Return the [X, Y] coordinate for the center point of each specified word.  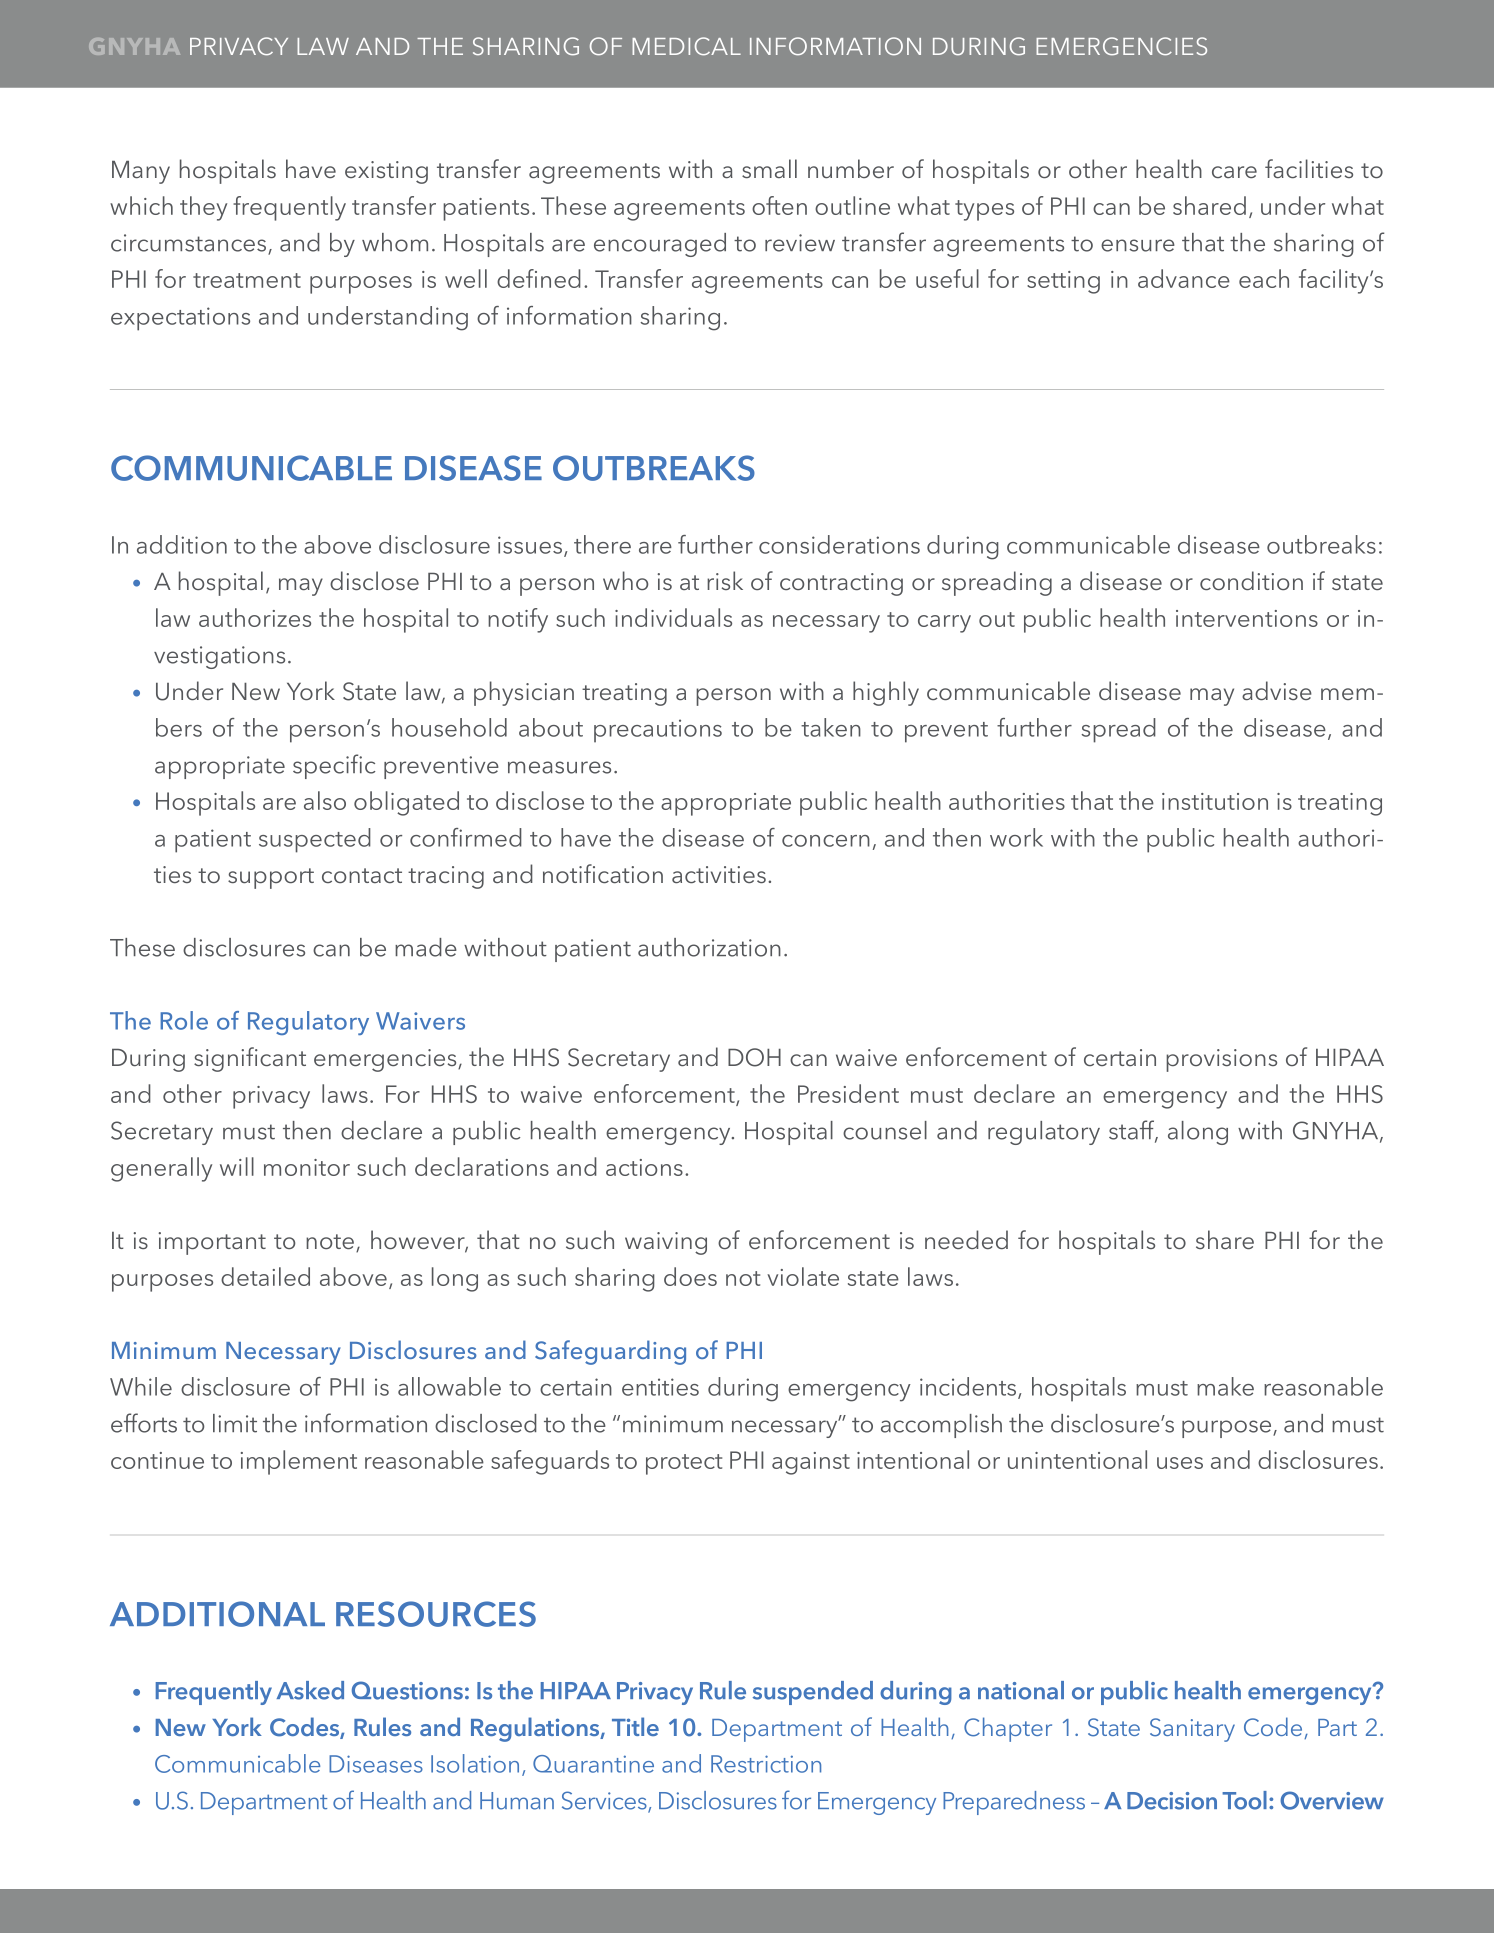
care [1234, 172]
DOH [754, 1057]
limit [235, 1423]
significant [250, 1059]
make [1225, 1386]
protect [684, 1464]
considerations [839, 544]
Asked [310, 1690]
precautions [658, 731]
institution [1215, 801]
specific [334, 766]
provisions [1221, 1060]
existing [386, 172]
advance [1184, 278]
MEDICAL [686, 46]
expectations [180, 319]
